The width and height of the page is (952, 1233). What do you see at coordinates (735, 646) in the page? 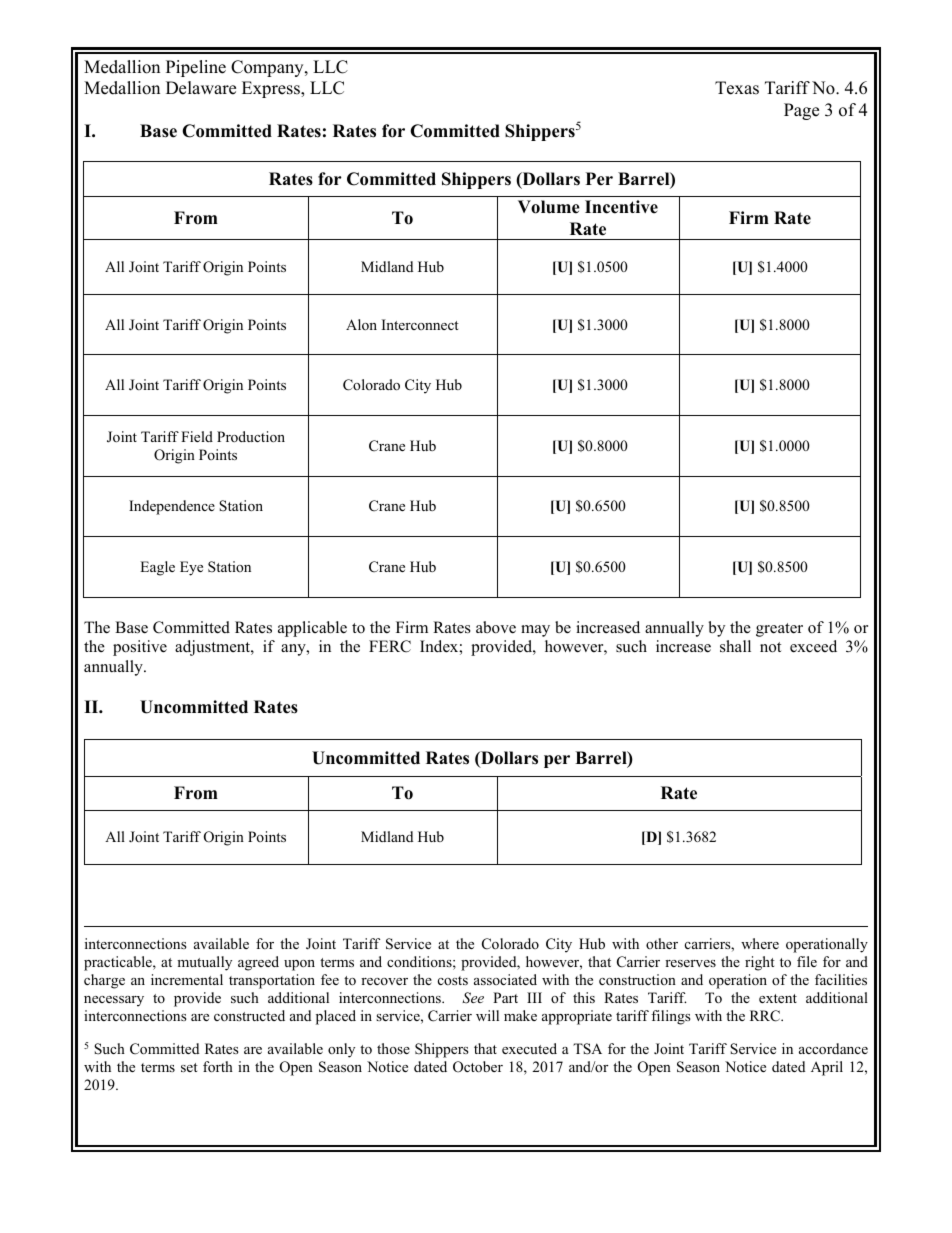
I see `shall` at bounding box center [735, 646].
